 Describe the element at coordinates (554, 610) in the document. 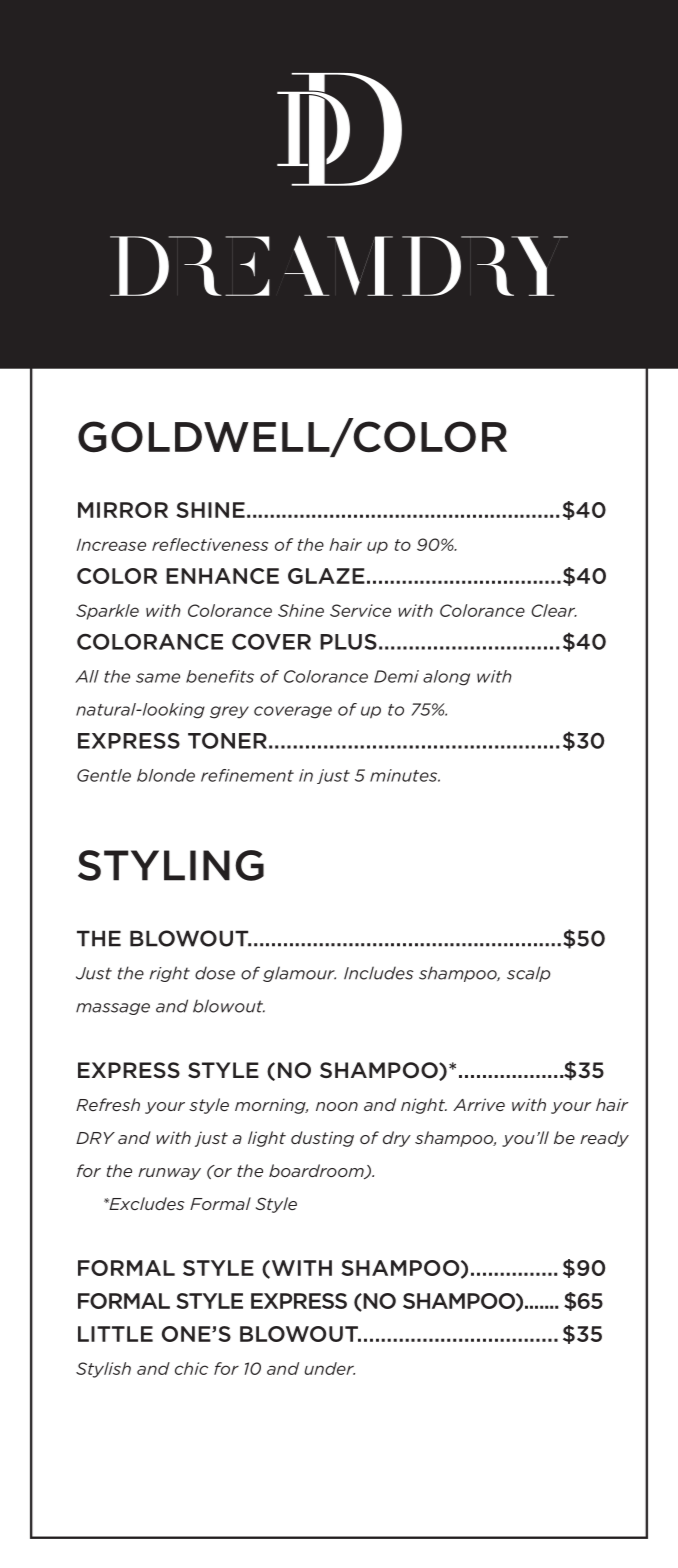

I see `Clear` at that location.
